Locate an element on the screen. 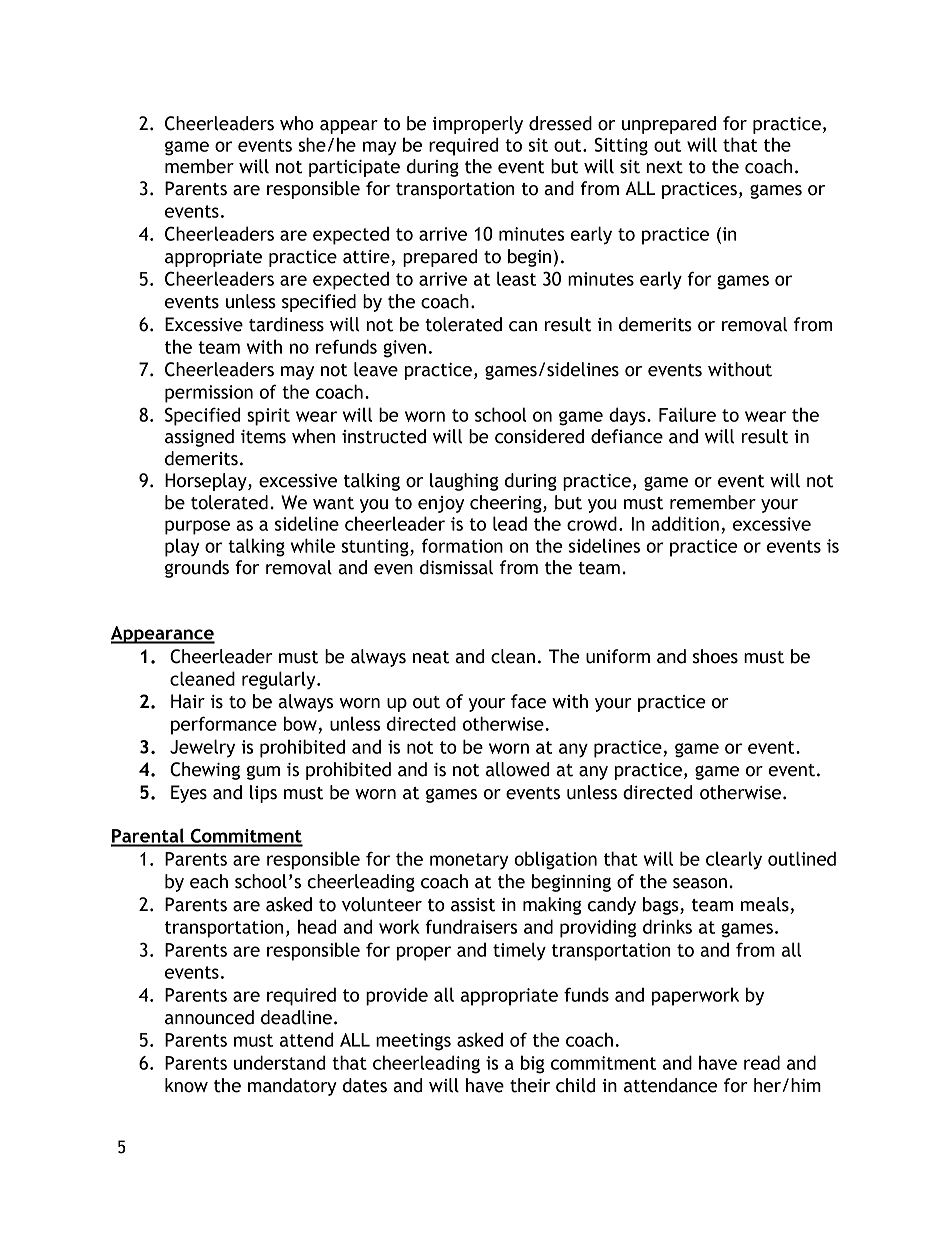 This screenshot has width=952, height=1233. shoes is located at coordinates (715, 656).
